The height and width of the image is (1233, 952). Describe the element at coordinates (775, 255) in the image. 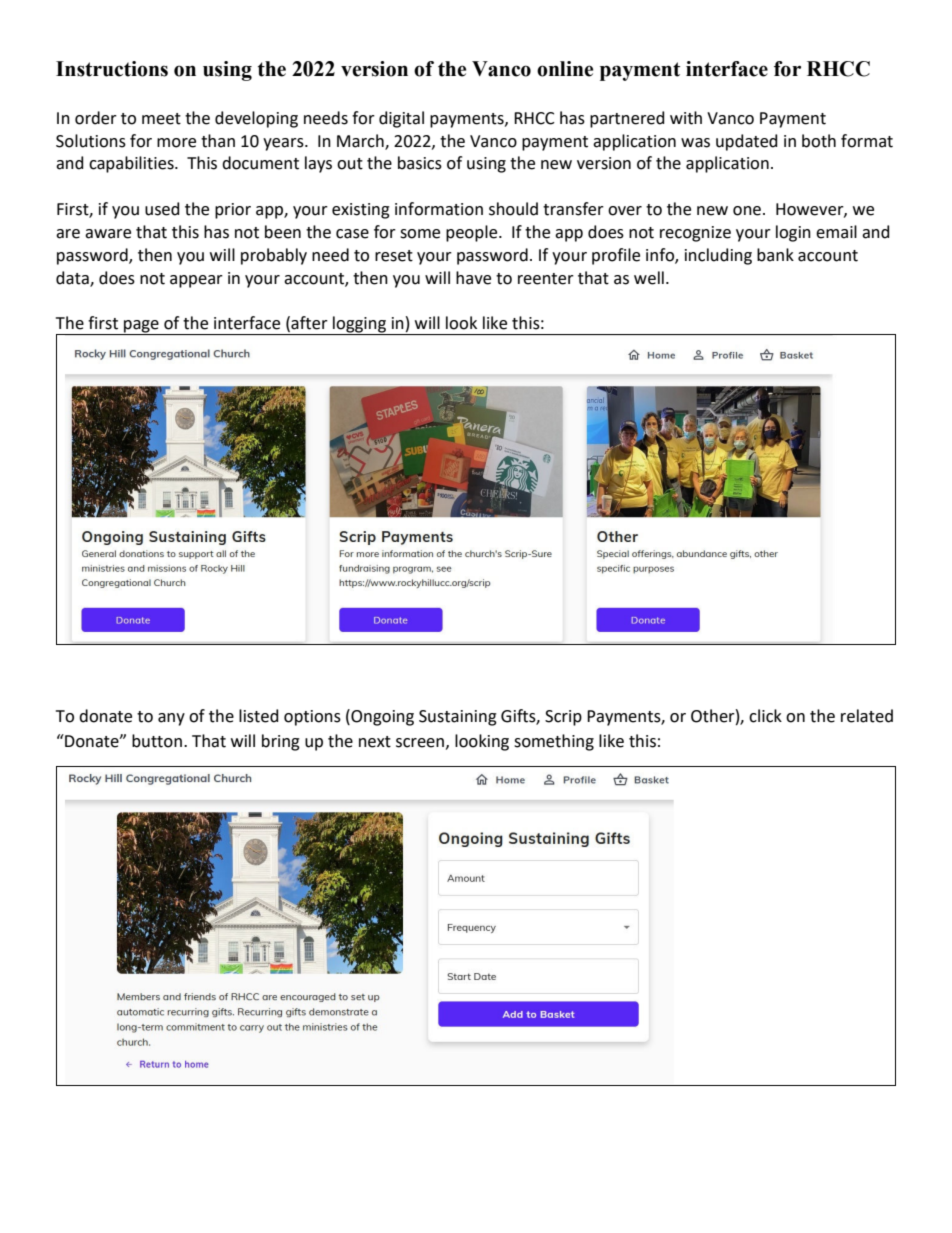

I see `bank` at that location.
